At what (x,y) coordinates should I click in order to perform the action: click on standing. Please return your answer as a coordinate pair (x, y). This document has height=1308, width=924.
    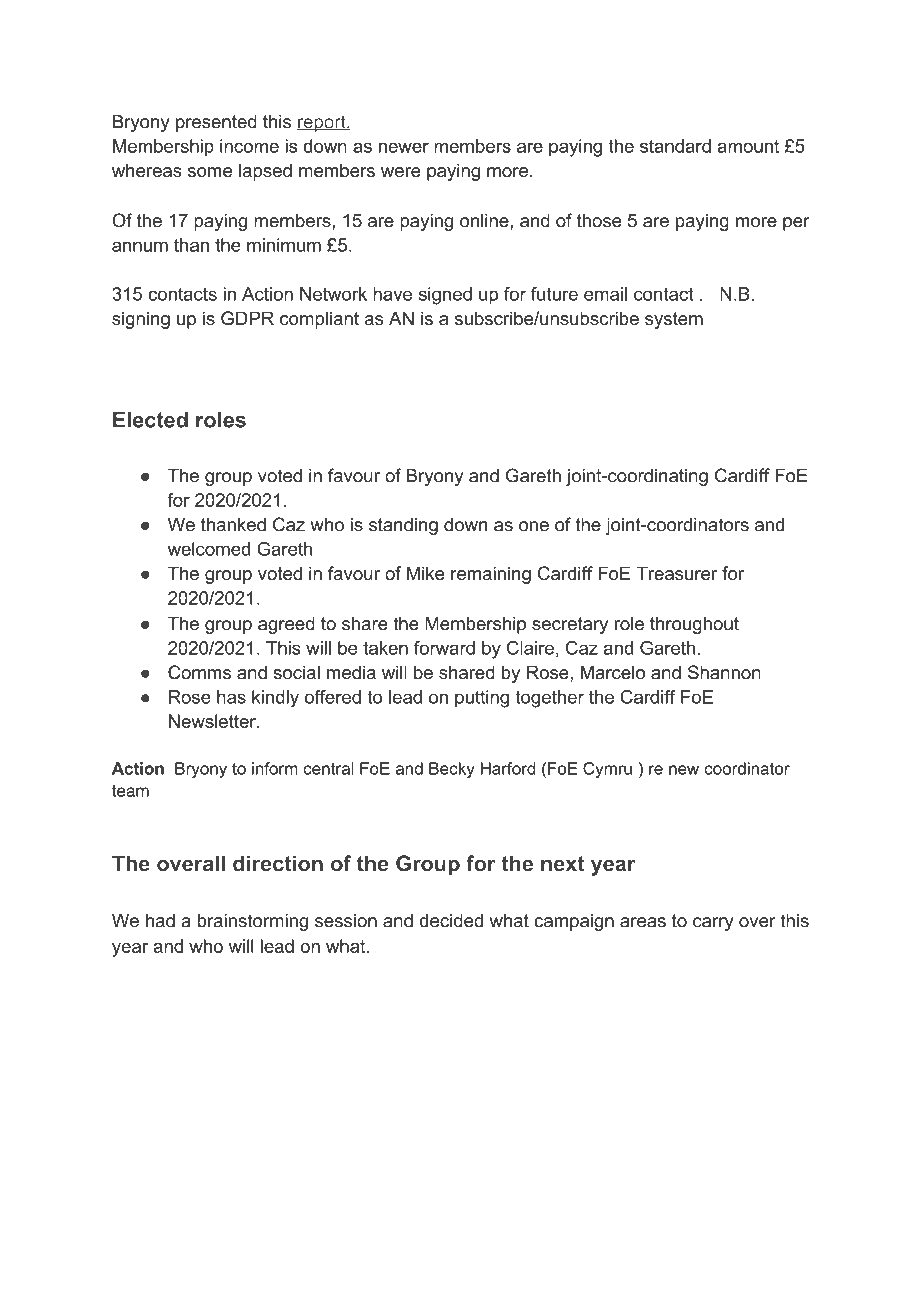
    Looking at the image, I should click on (403, 526).
